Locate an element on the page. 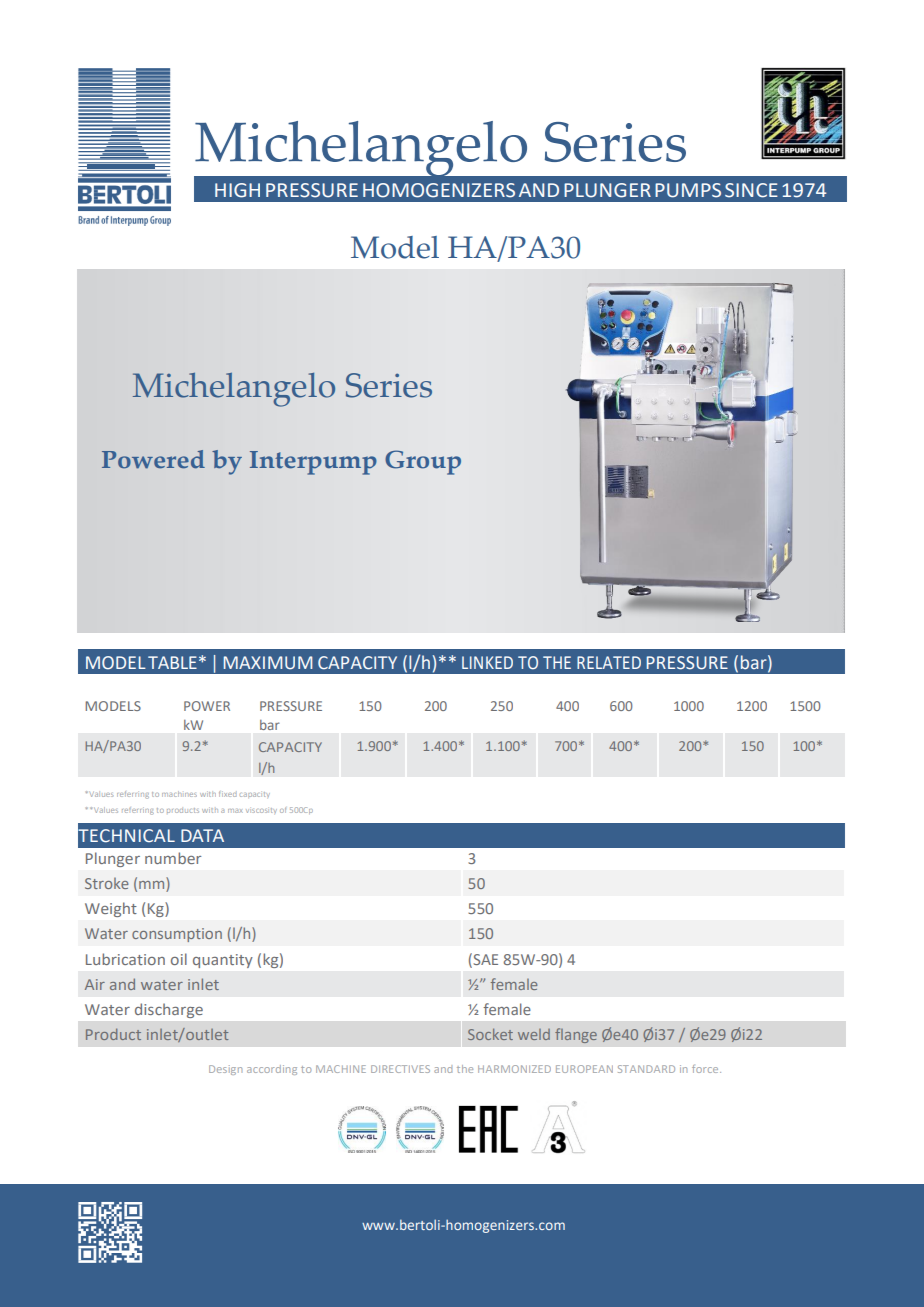 This page has height=1307, width=924. LINKED is located at coordinates (487, 662).
